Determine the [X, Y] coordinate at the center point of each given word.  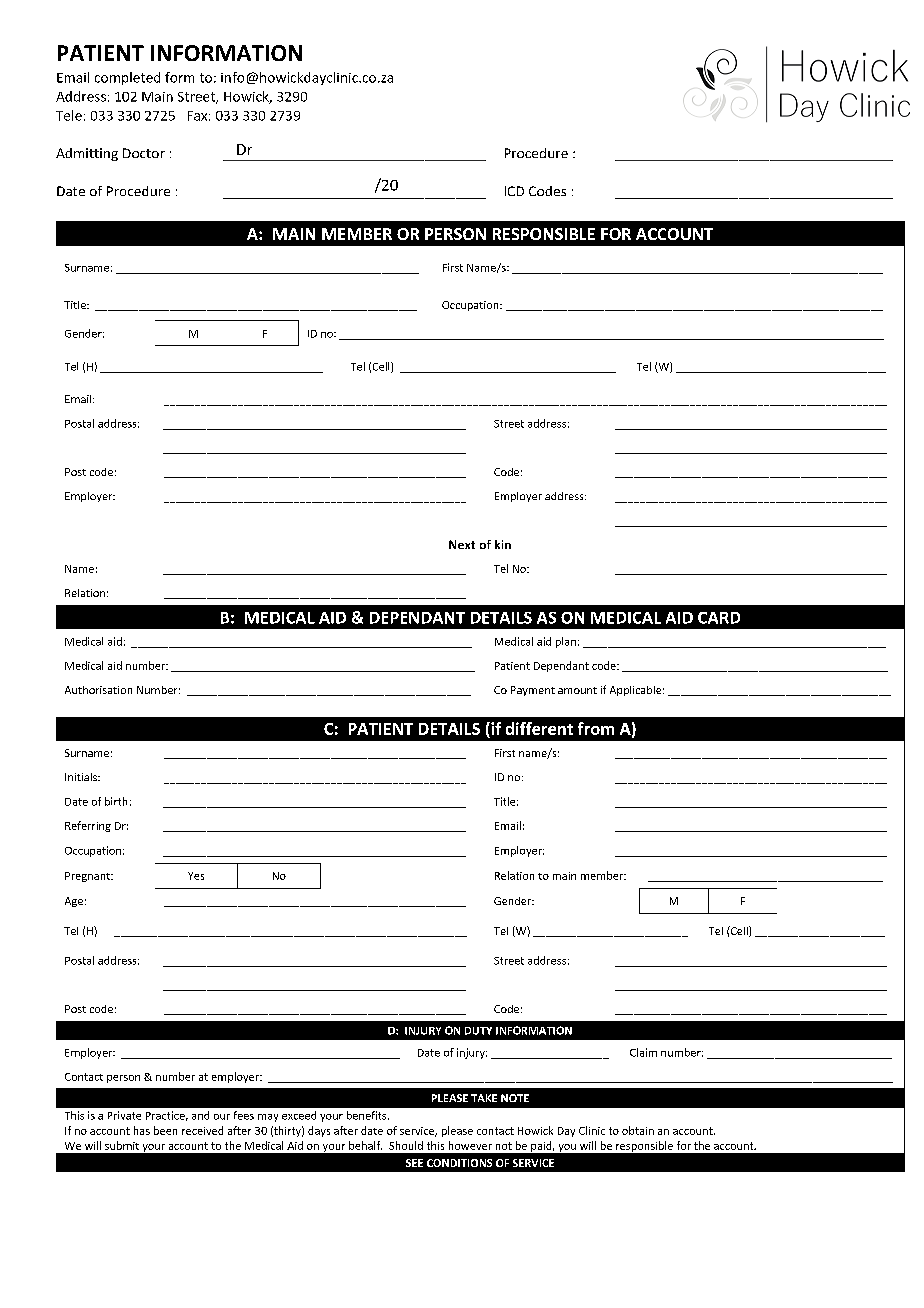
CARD [719, 618]
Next [462, 544]
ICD [514, 191]
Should [406, 1145]
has [142, 1130]
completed [127, 78]
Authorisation [98, 690]
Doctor [144, 153]
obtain [638, 1130]
